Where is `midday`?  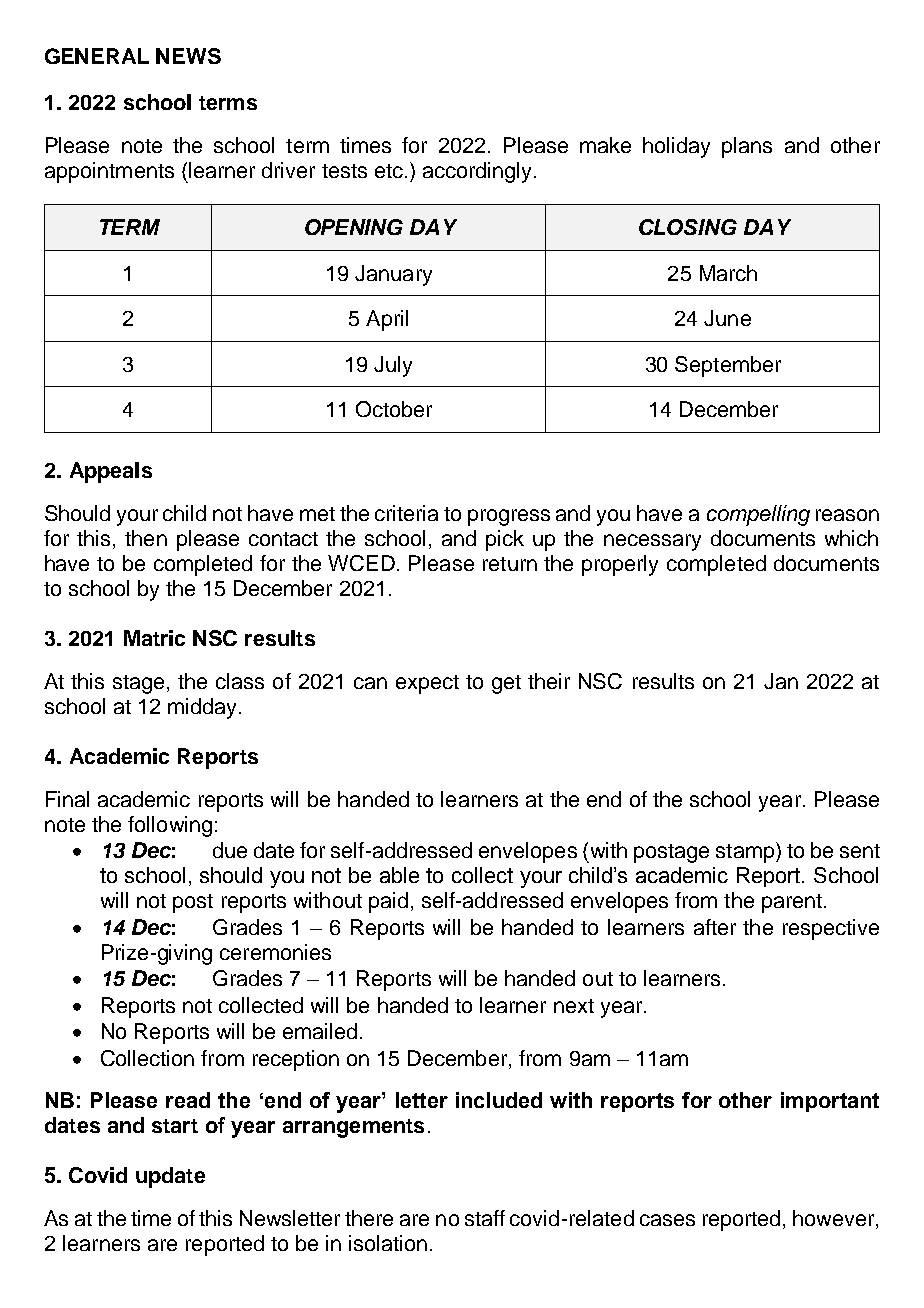
midday is located at coordinates (202, 708).
